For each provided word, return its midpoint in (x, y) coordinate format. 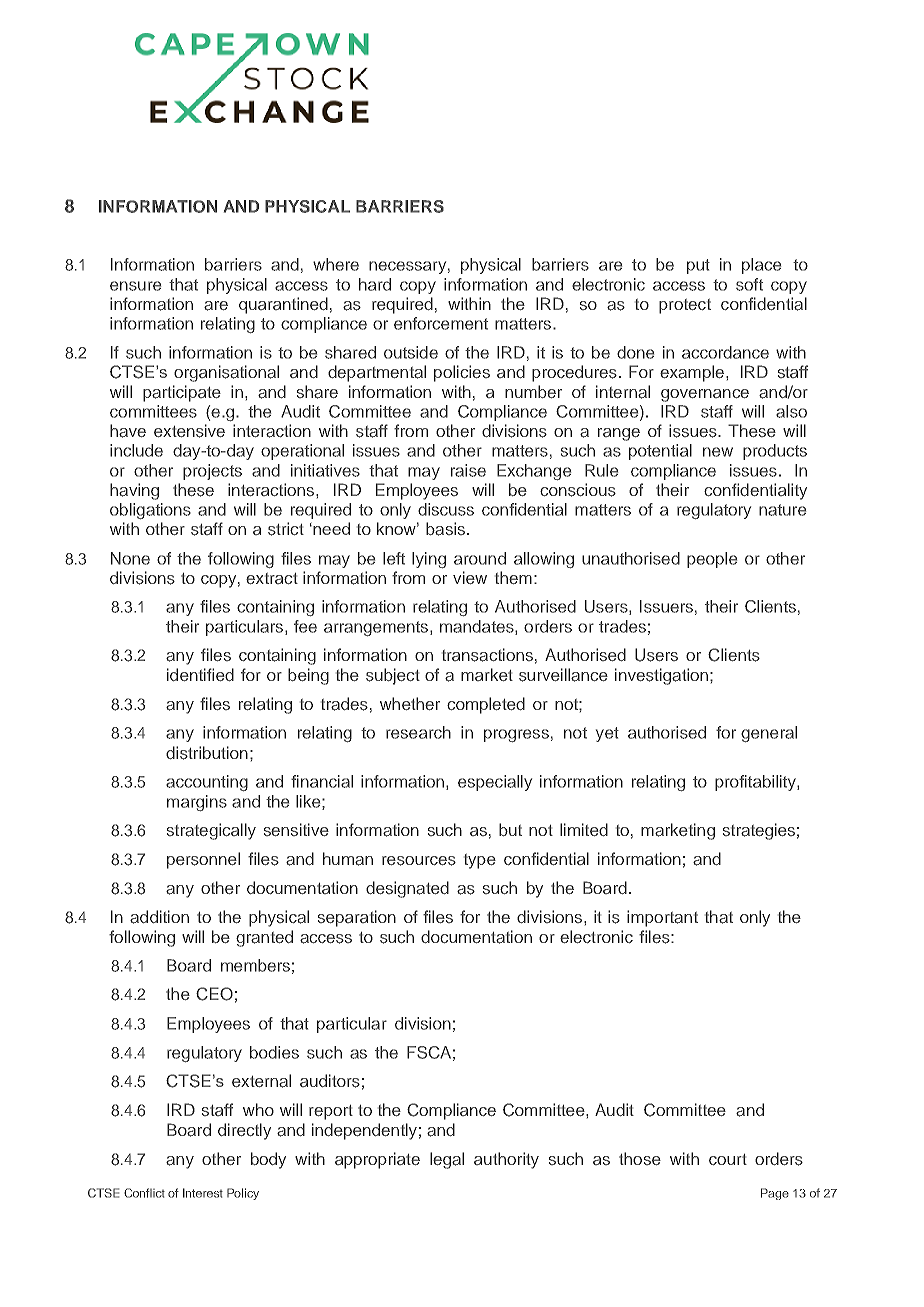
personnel (203, 860)
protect (685, 306)
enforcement (441, 323)
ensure (135, 286)
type (480, 861)
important (662, 918)
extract (272, 578)
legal (447, 1160)
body (268, 1160)
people (712, 560)
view (470, 577)
